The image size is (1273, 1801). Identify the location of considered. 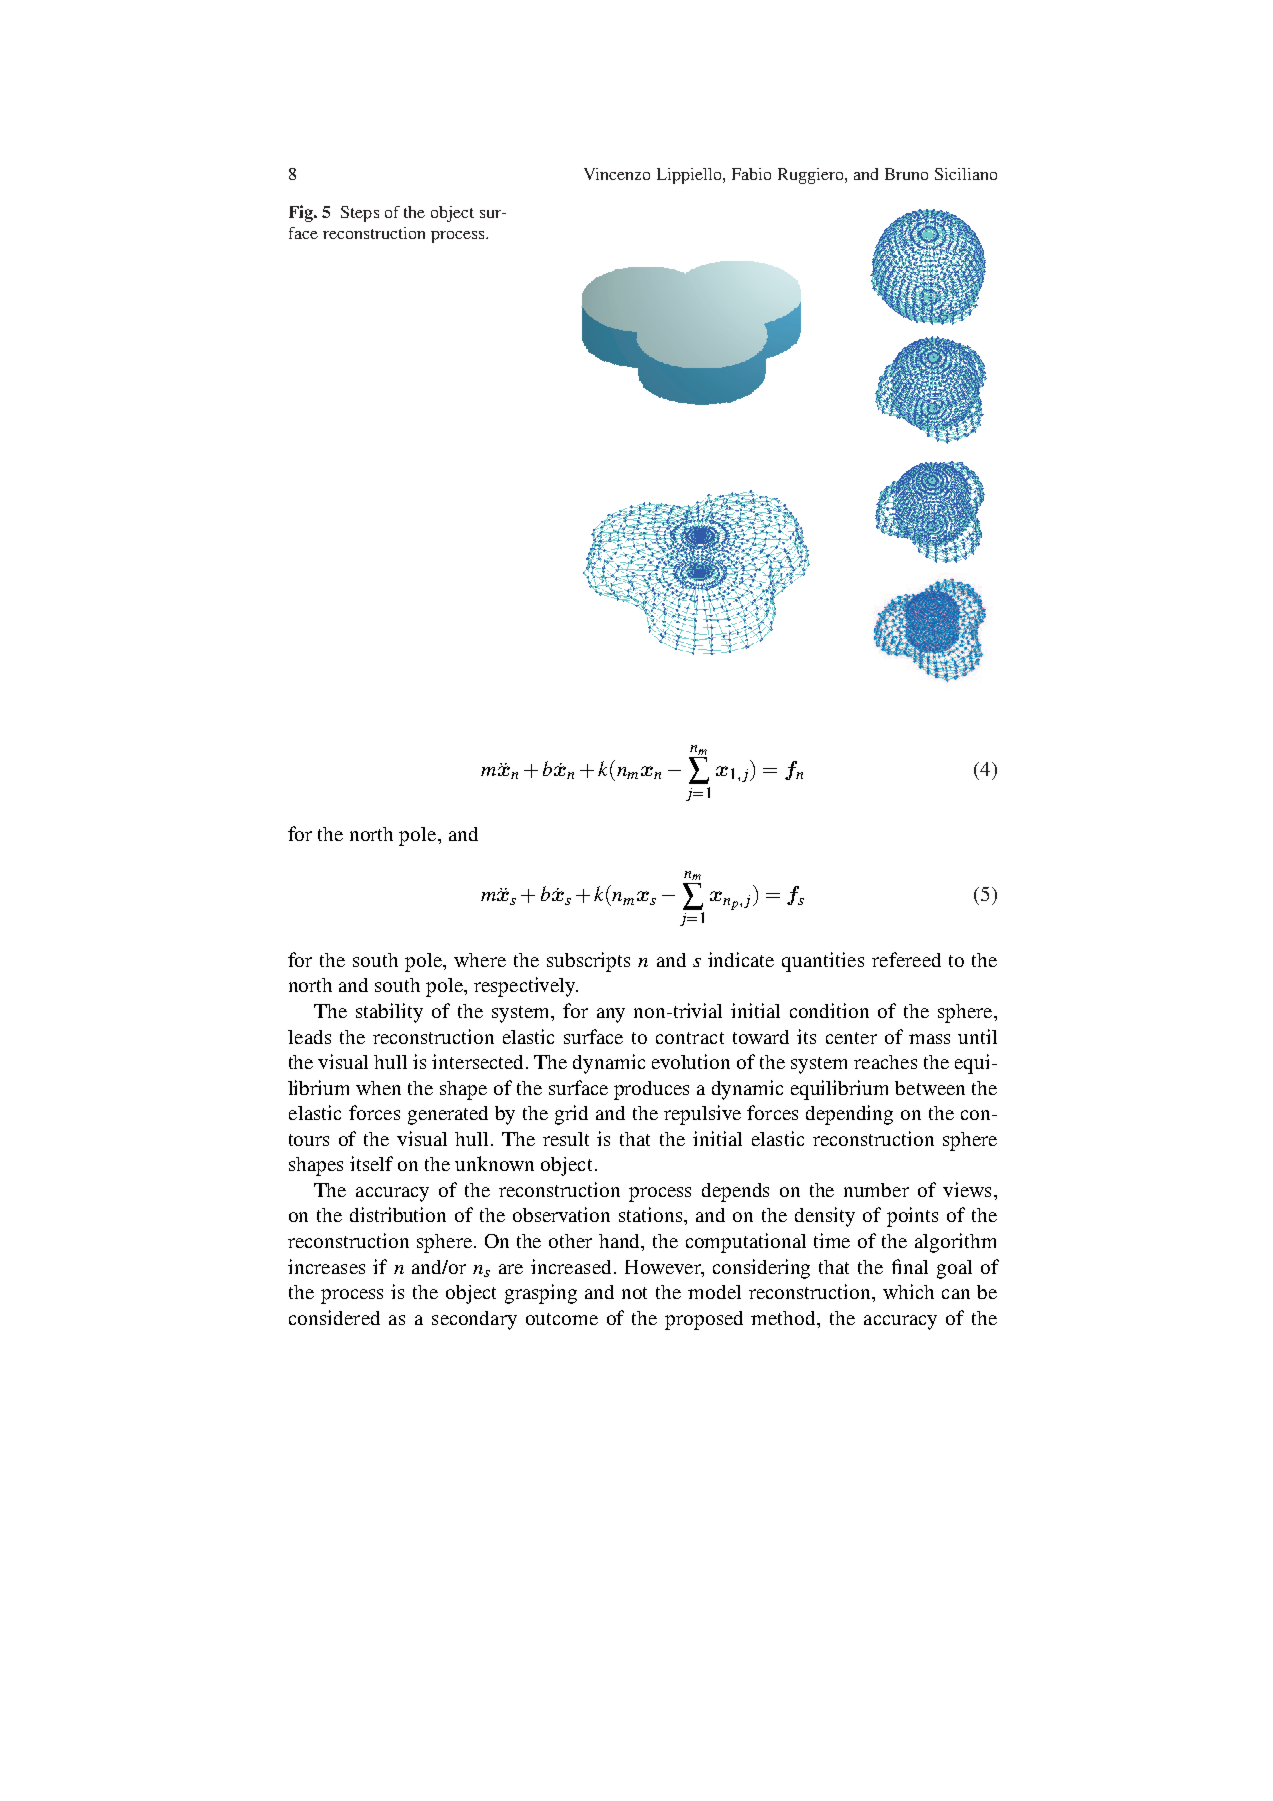
(334, 1317).
